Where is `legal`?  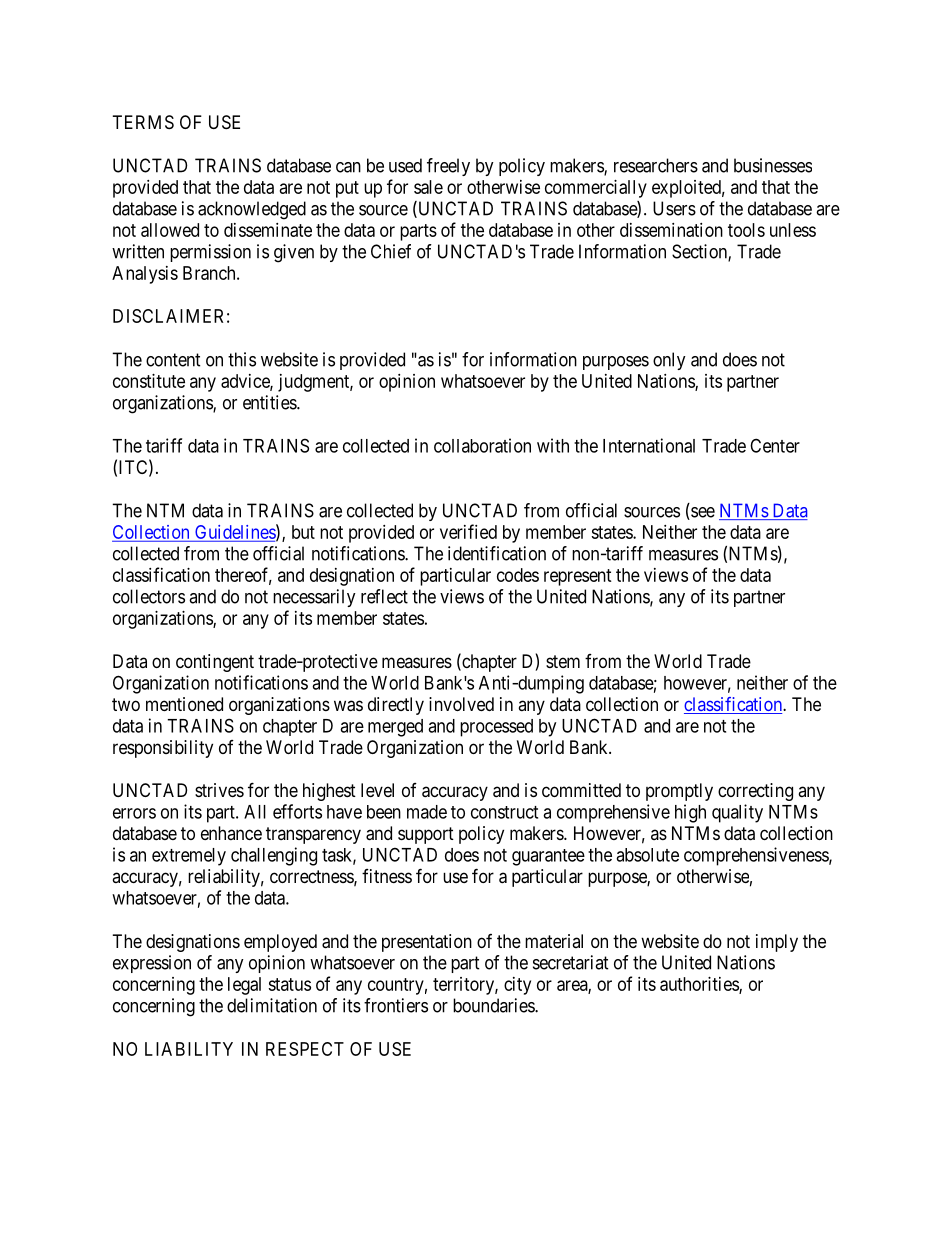
legal is located at coordinates (244, 986).
